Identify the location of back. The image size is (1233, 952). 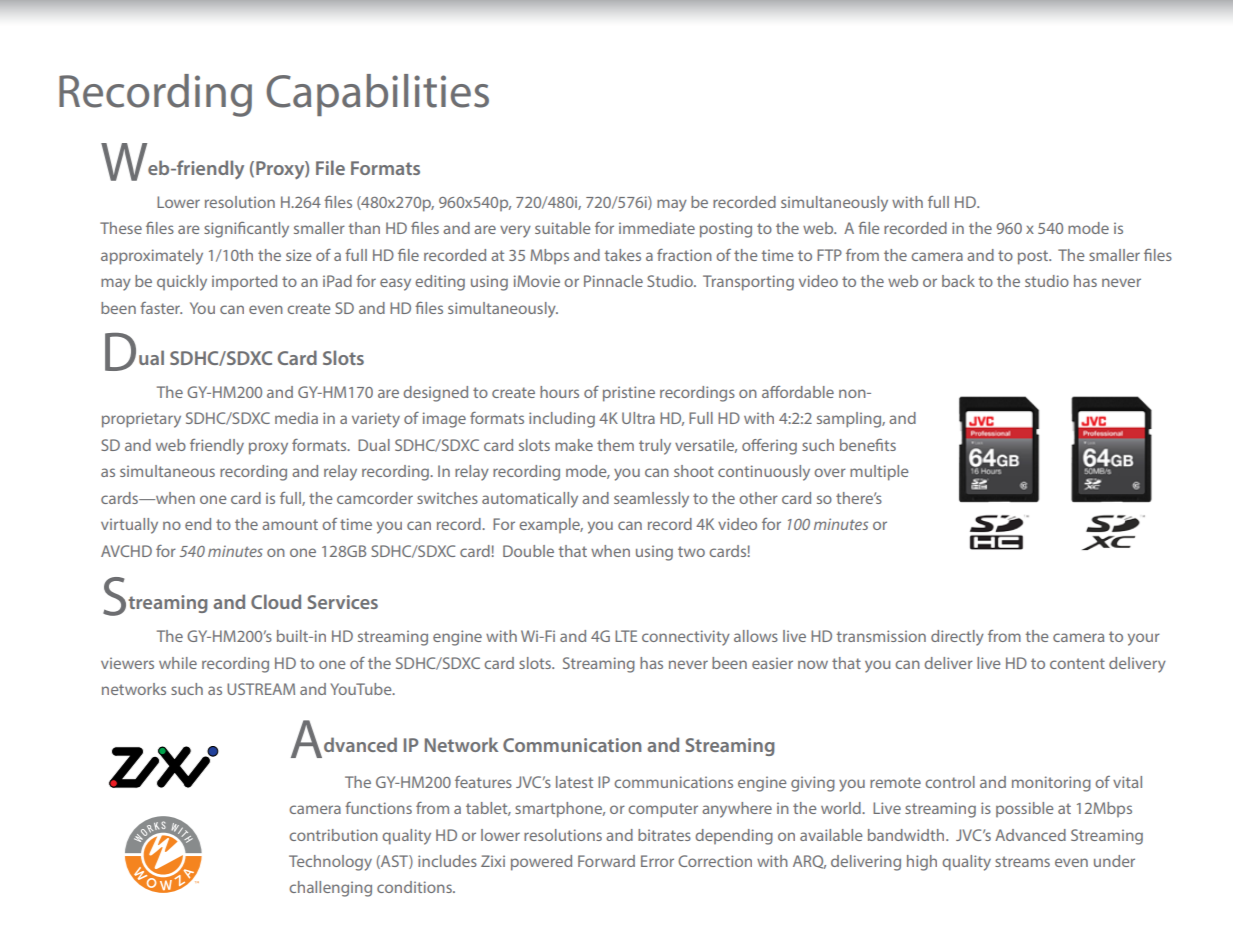
(958, 281).
